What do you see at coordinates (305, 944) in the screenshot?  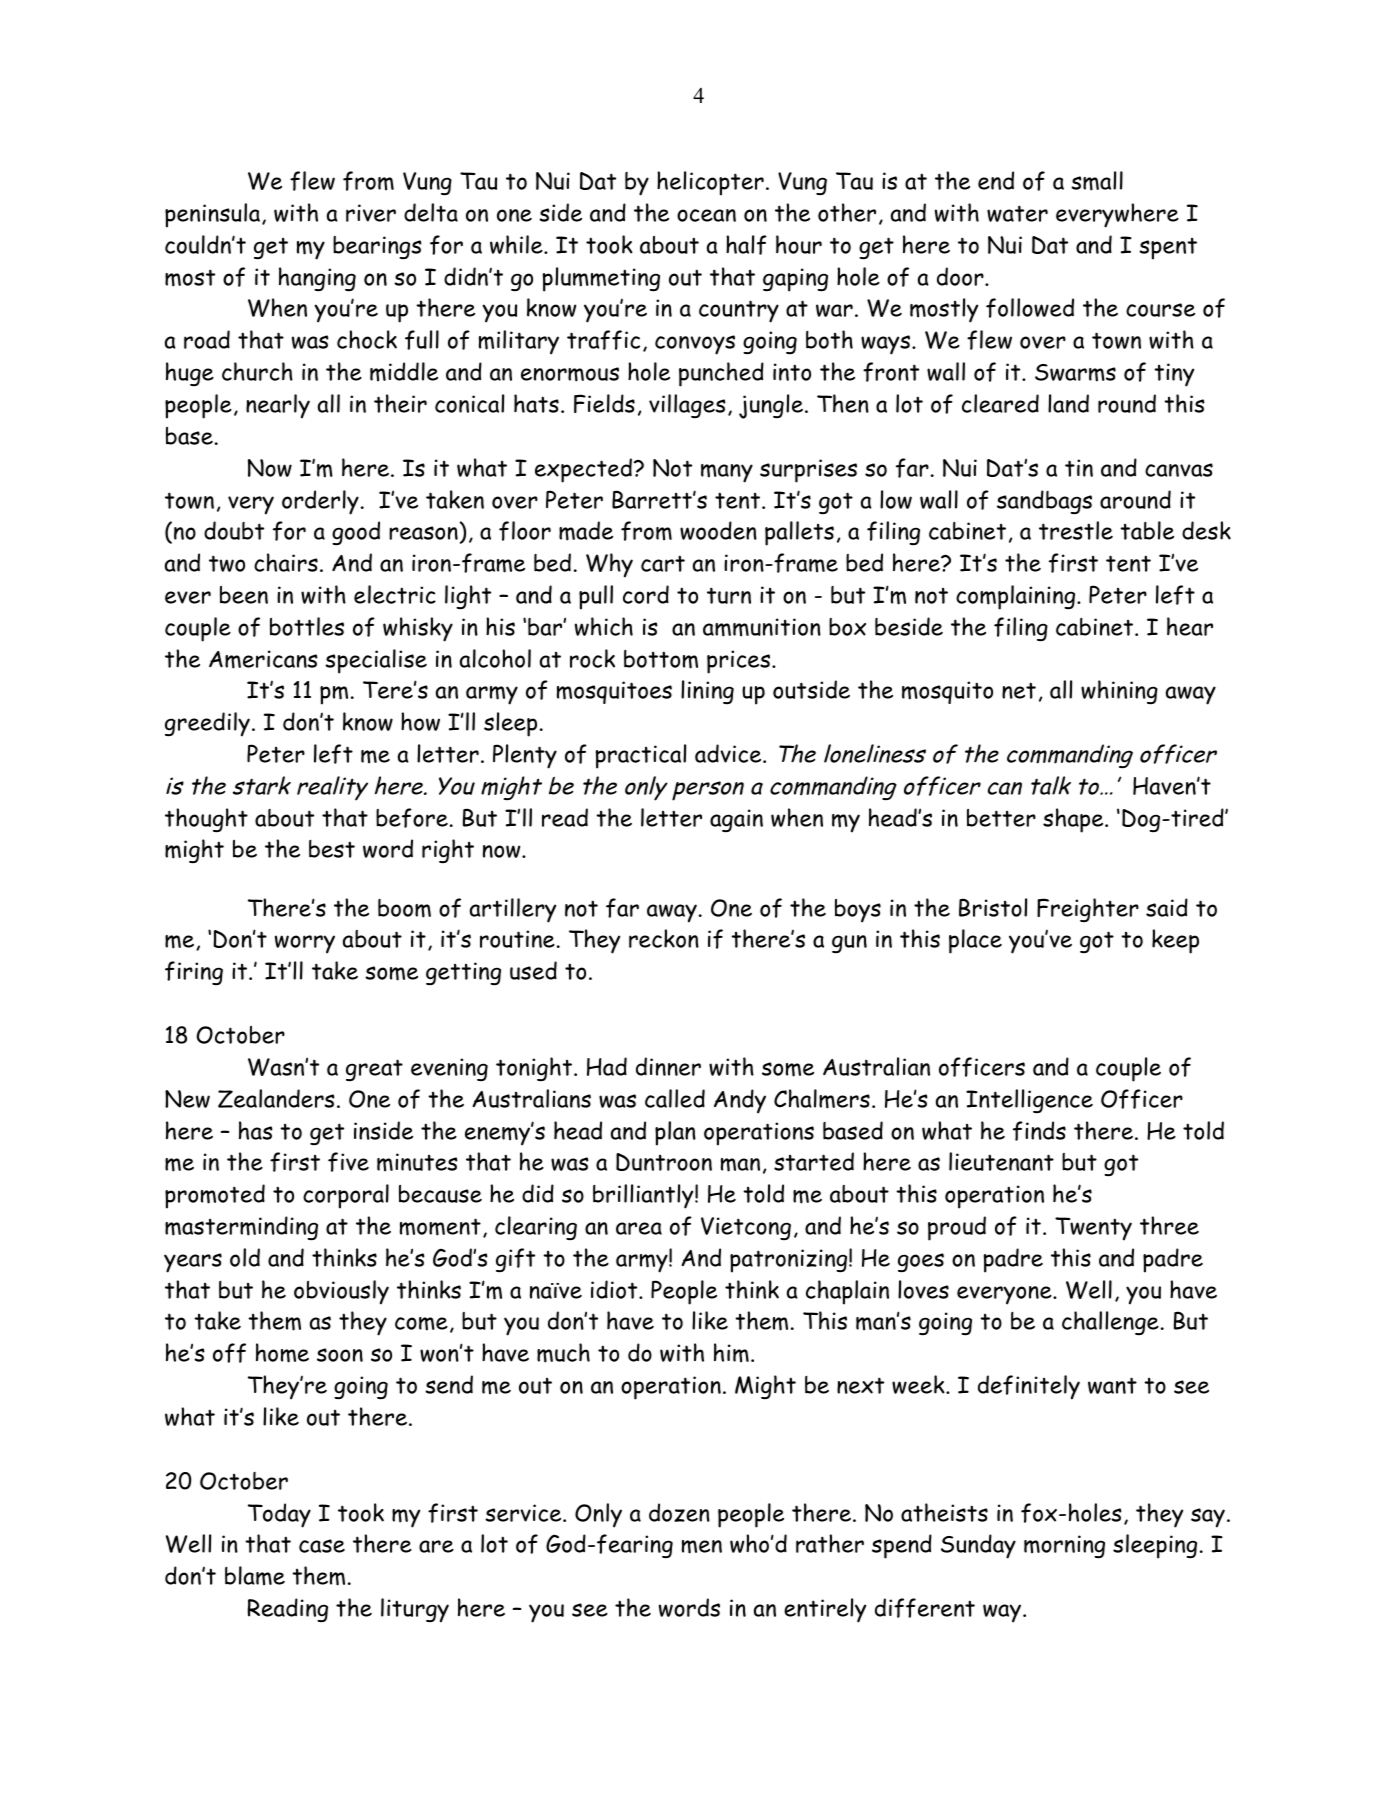 I see `worry` at bounding box center [305, 944].
